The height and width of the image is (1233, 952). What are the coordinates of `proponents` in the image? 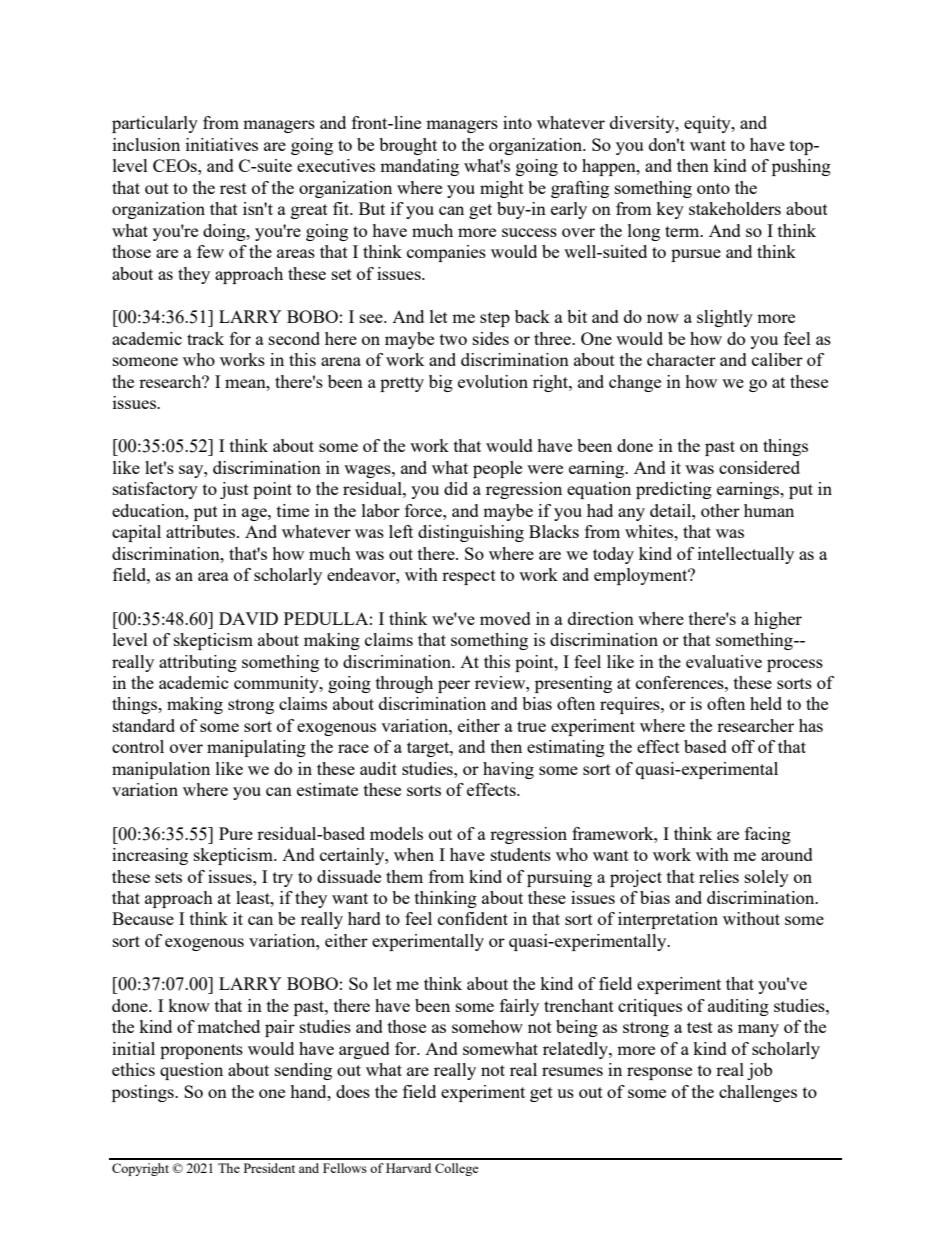 It's located at (201, 1051).
